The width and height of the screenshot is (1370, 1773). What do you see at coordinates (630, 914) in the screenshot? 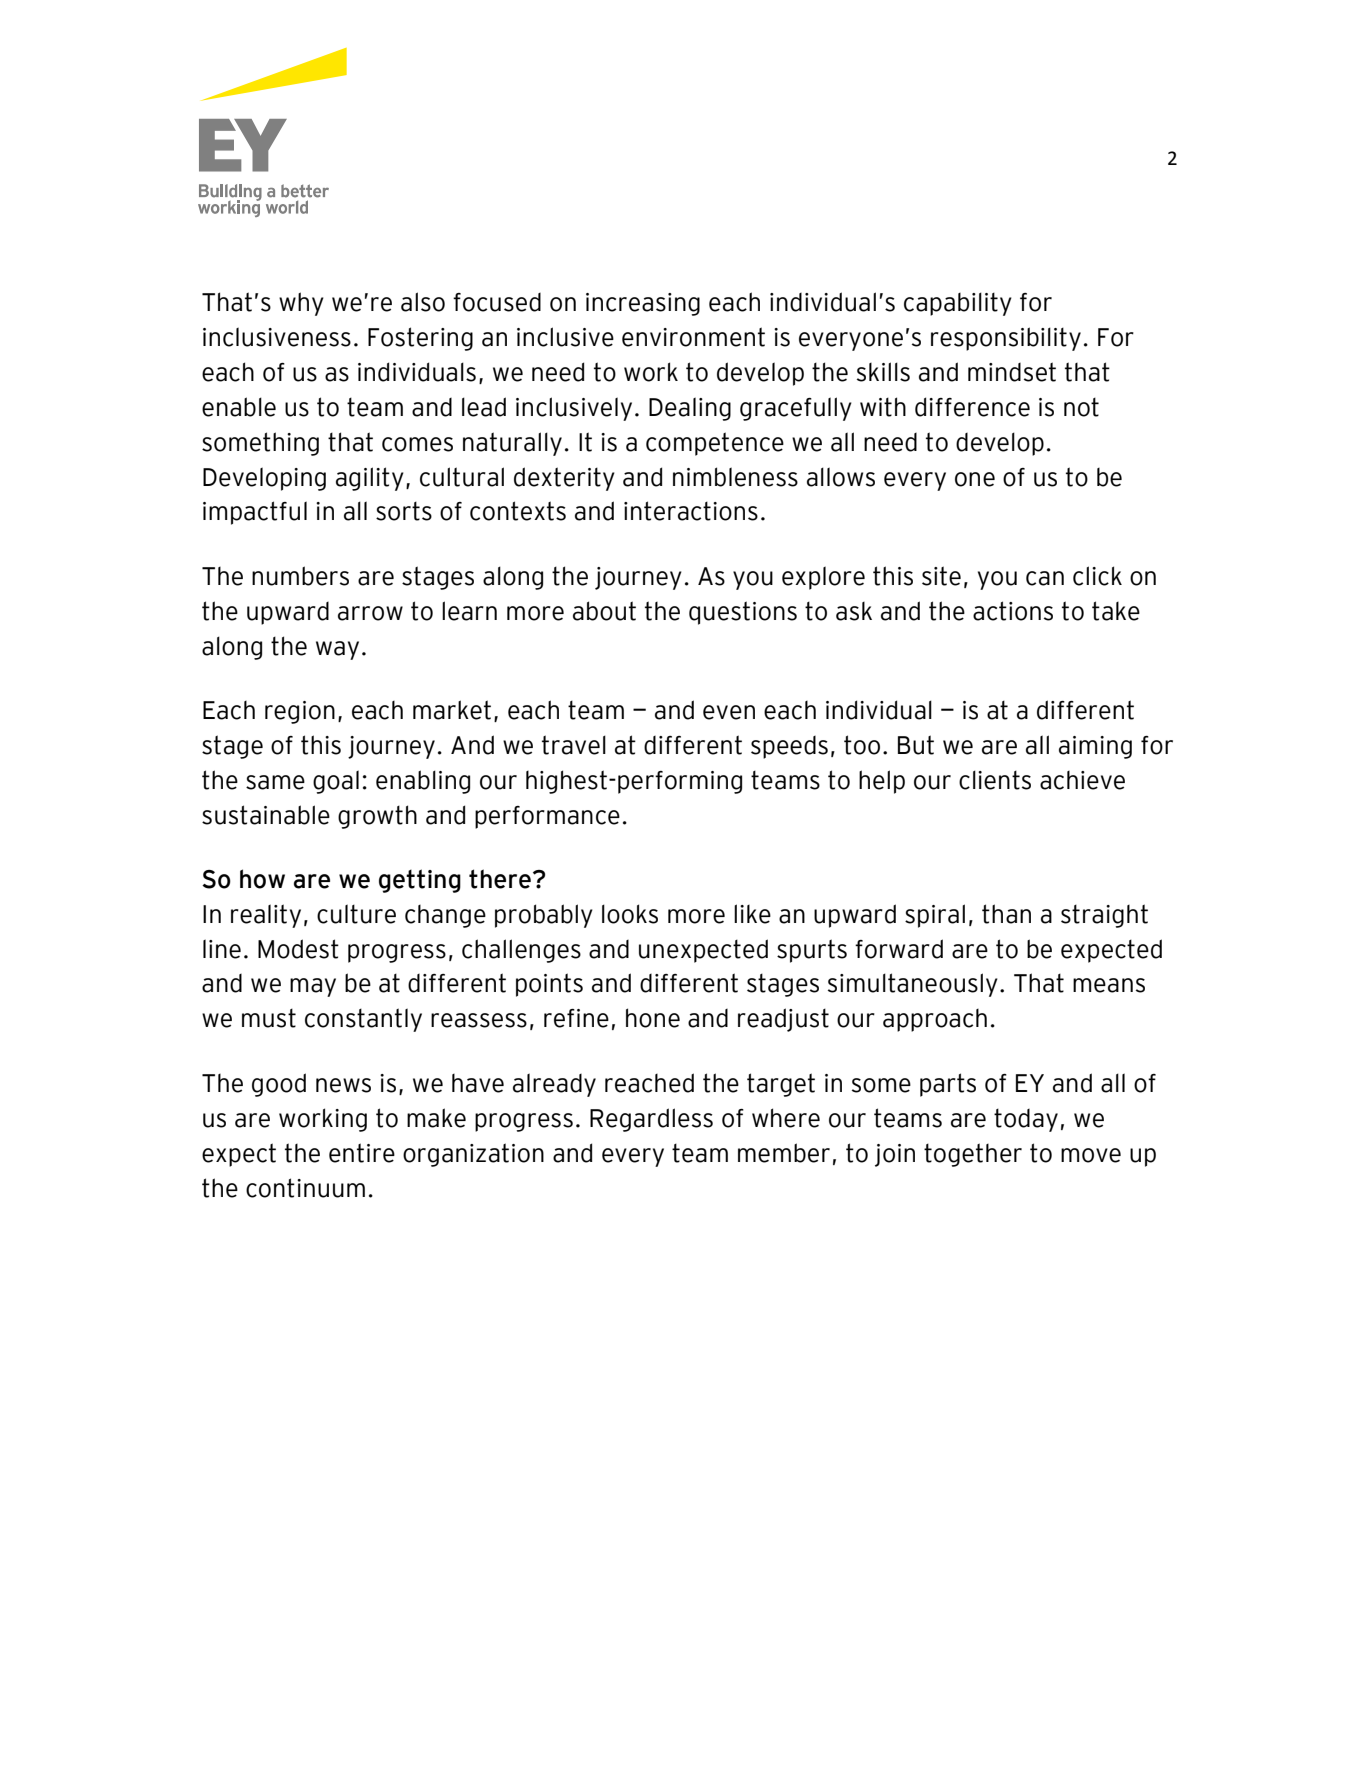
I see `looks` at bounding box center [630, 914].
